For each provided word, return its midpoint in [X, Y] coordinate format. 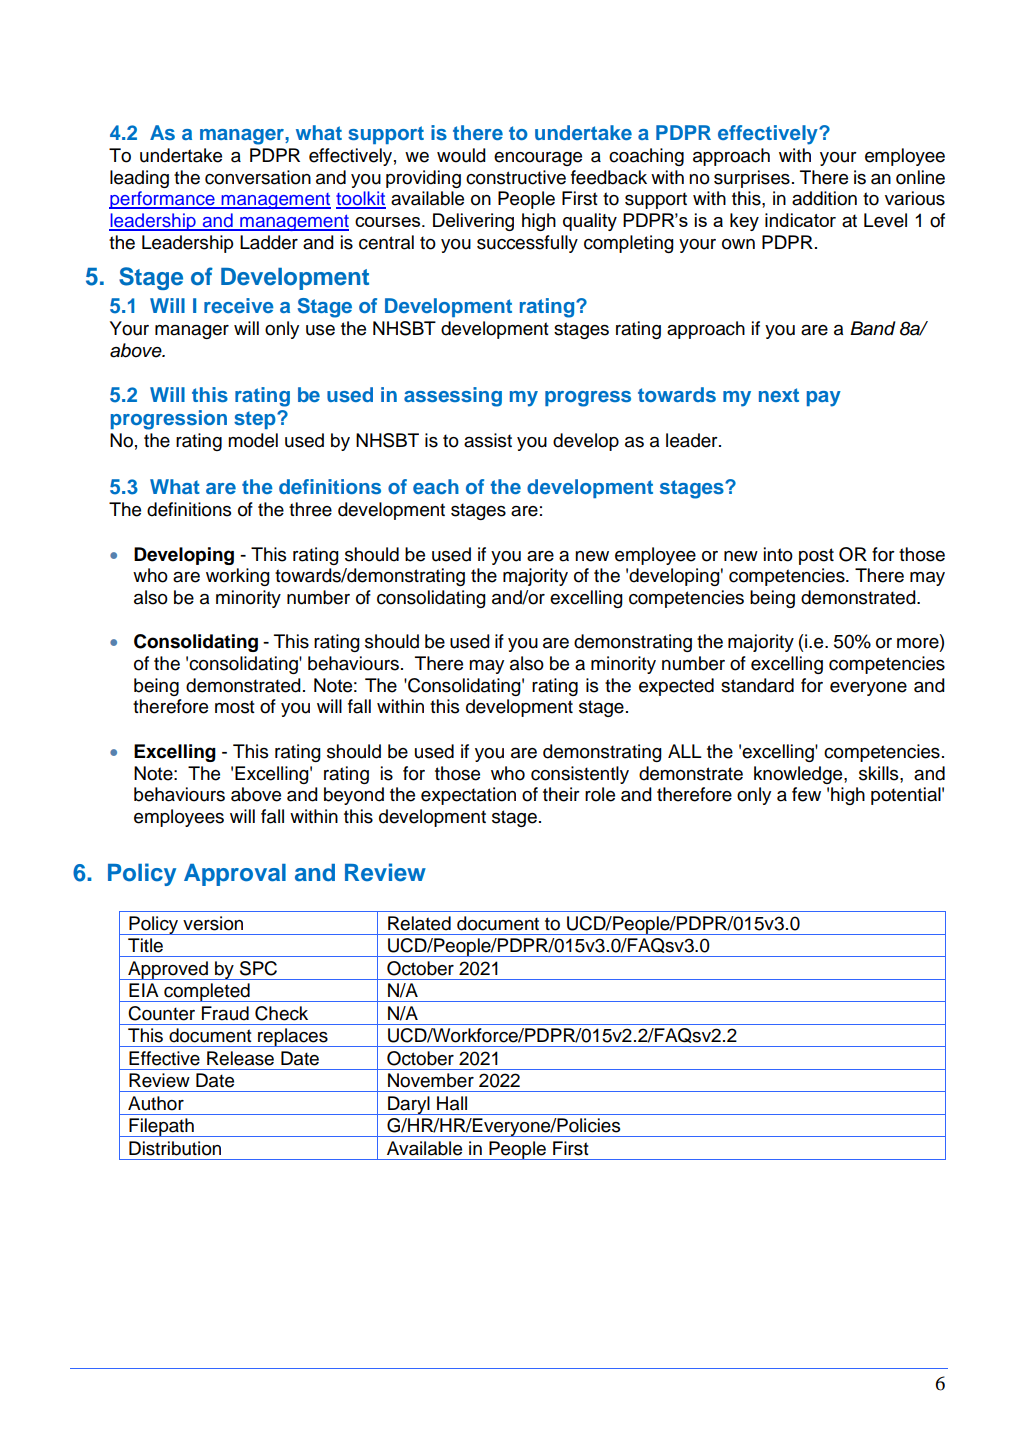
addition [824, 198]
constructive [516, 177]
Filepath [161, 1127]
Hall [452, 1103]
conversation [258, 177]
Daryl [409, 1105]
